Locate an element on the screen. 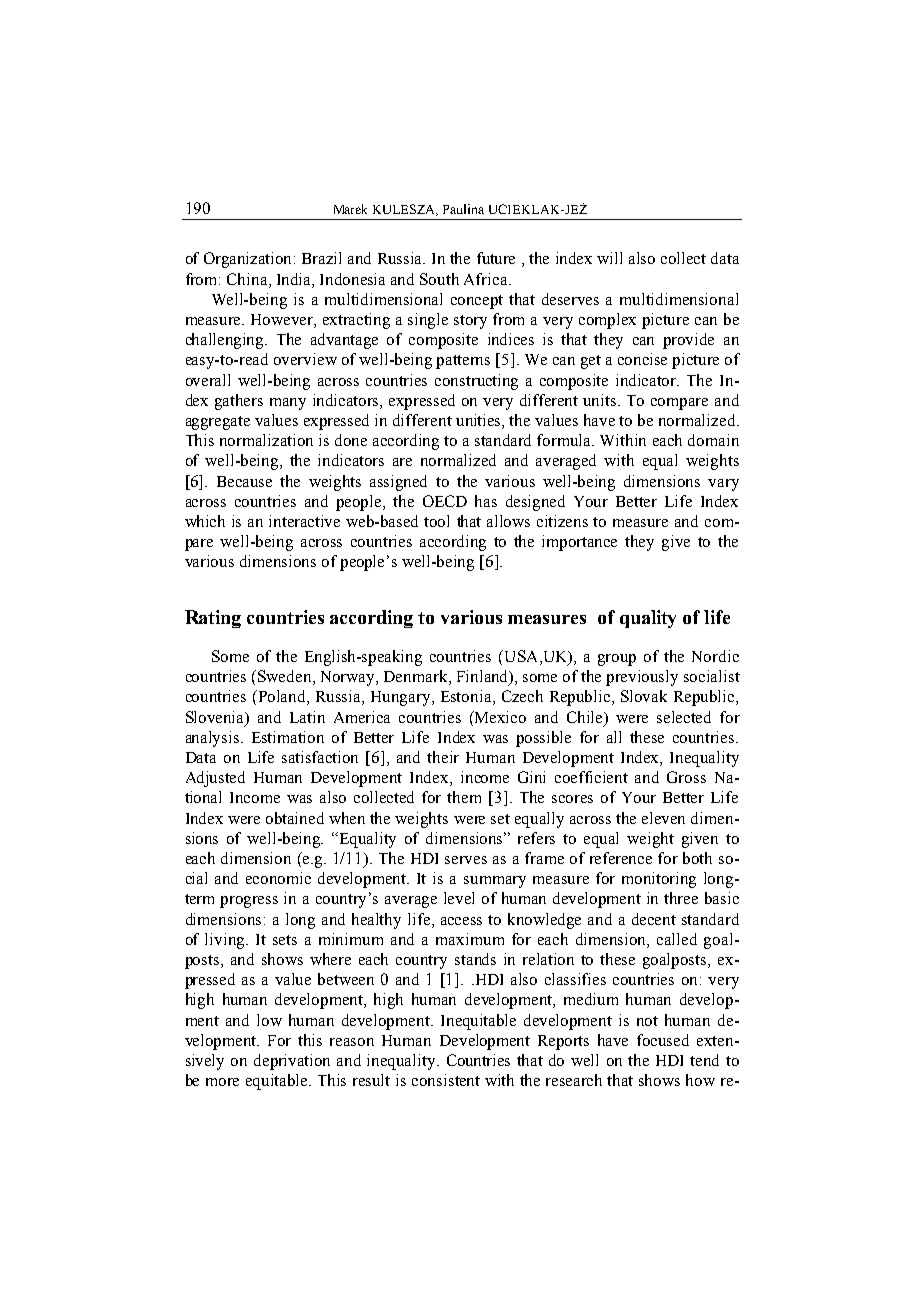 The width and height of the screenshot is (924, 1308). them is located at coordinates (464, 797).
